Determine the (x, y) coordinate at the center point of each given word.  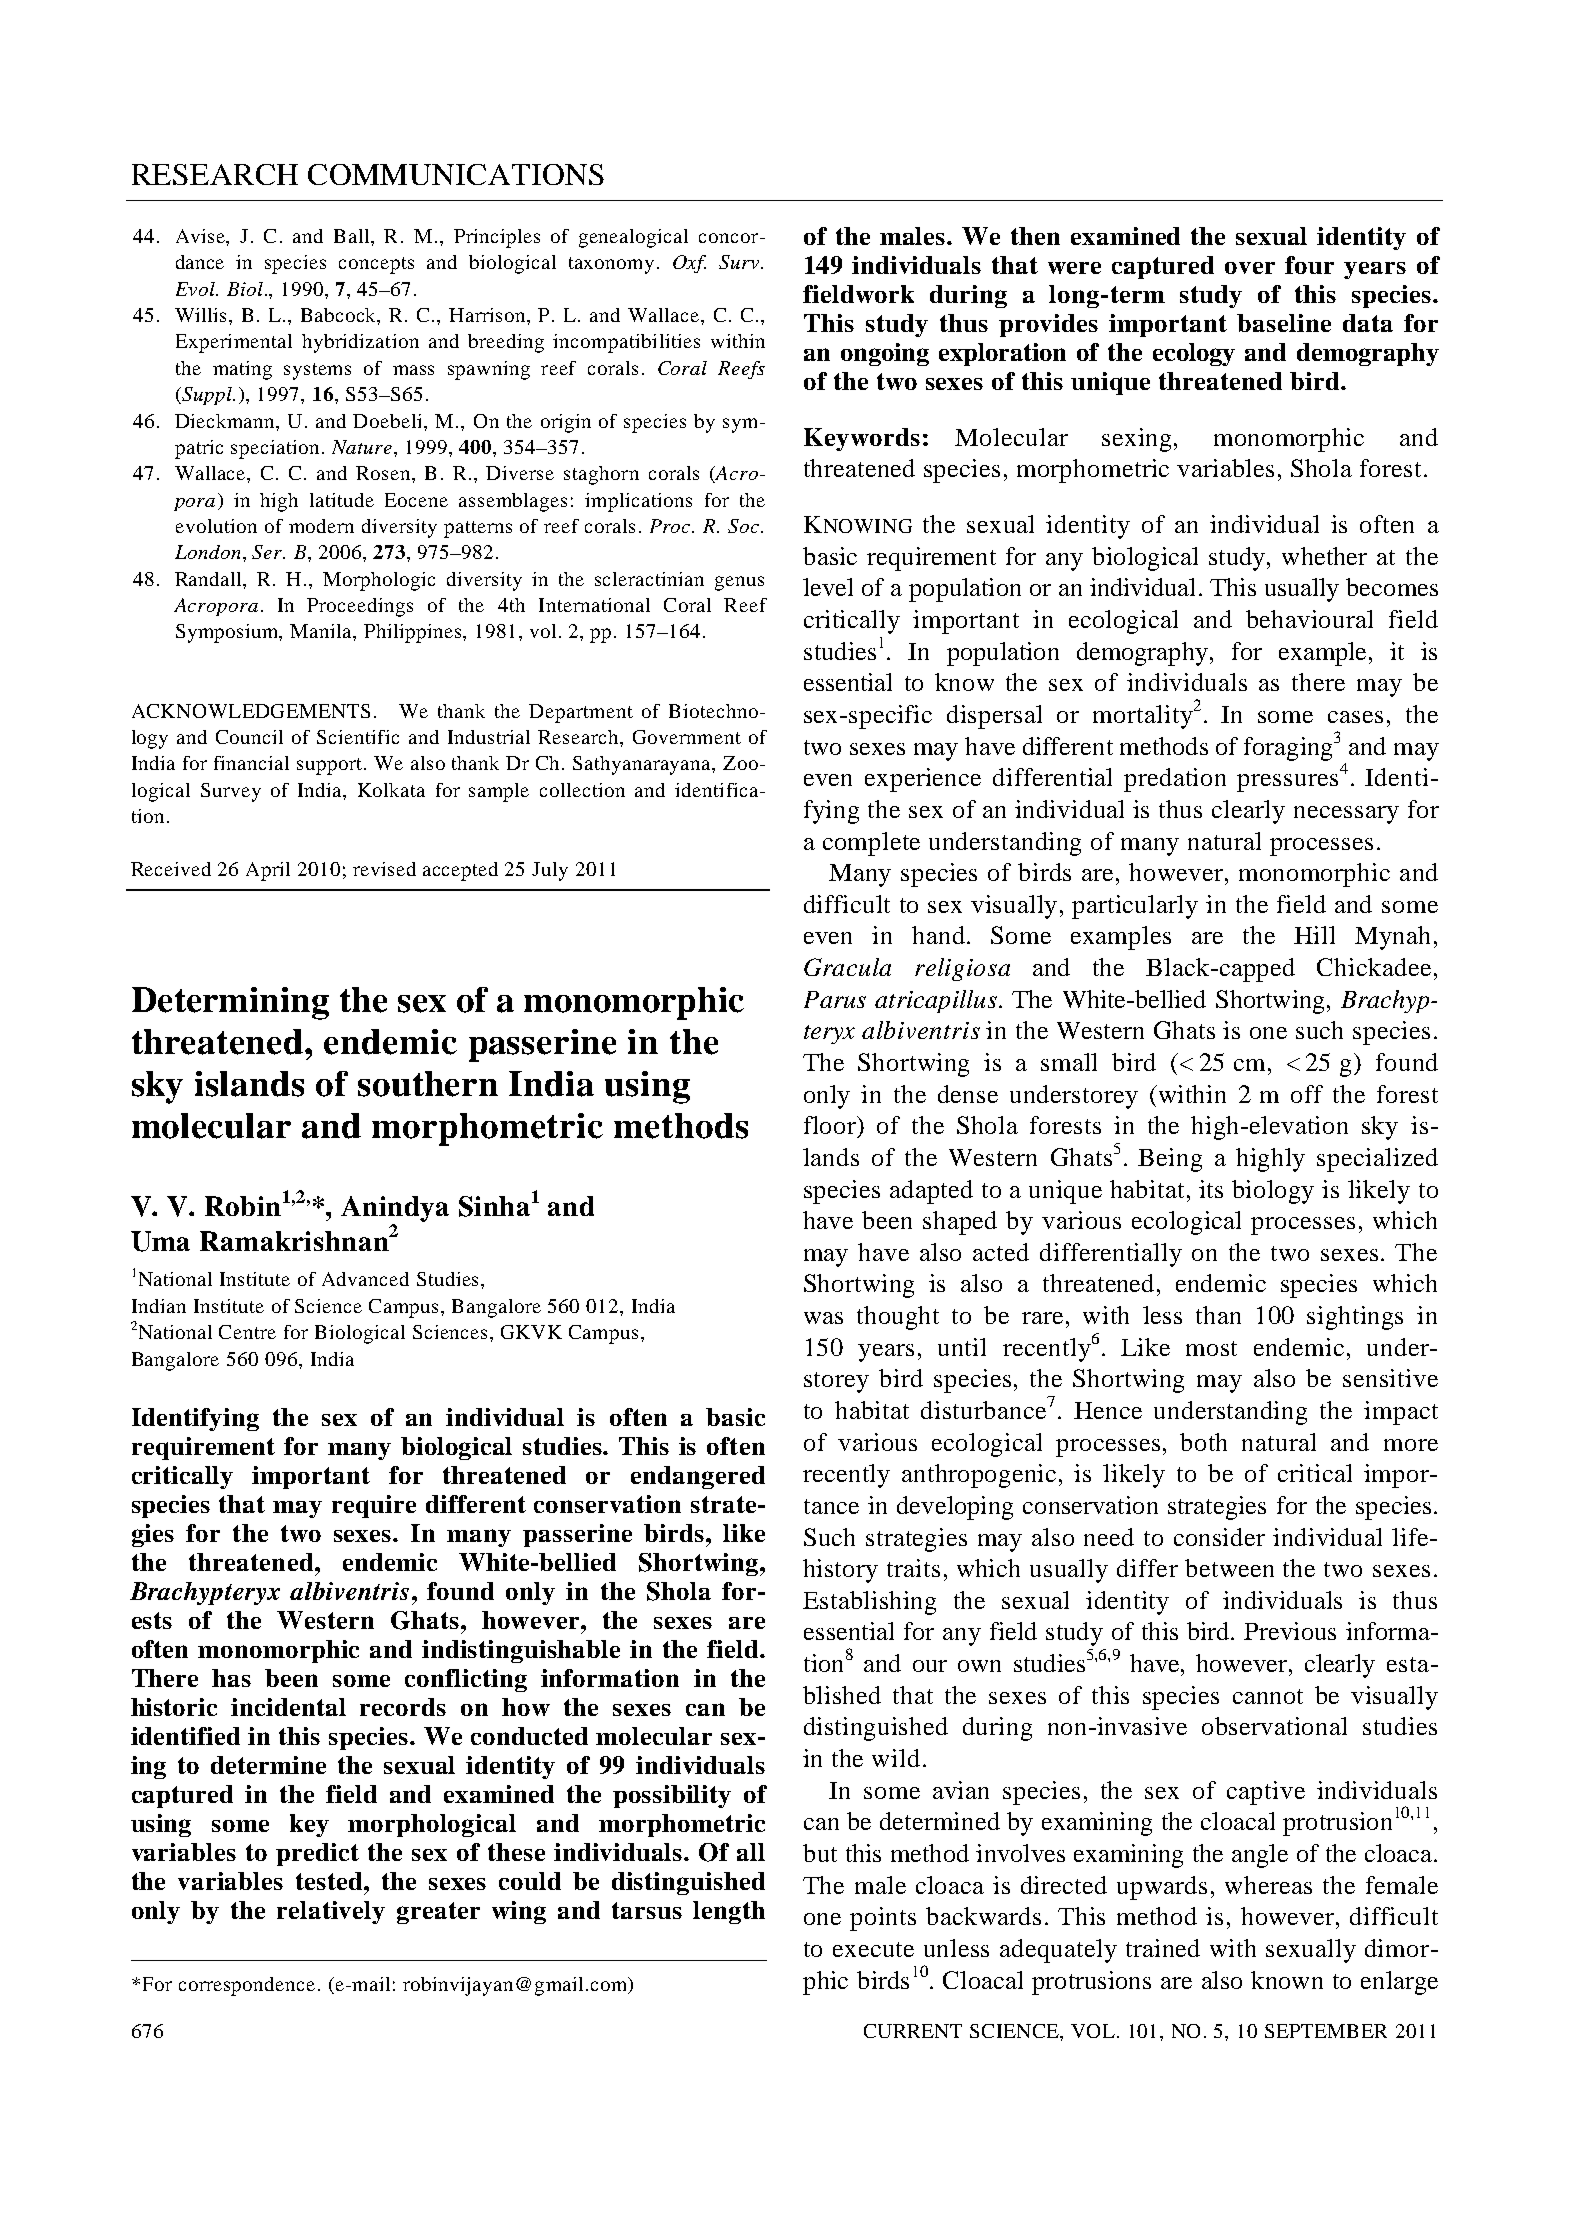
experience (923, 780)
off (1307, 1094)
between (1229, 1568)
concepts (376, 265)
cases (1355, 717)
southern (428, 1084)
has (231, 1678)
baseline (1284, 323)
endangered (698, 1477)
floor (831, 1126)
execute (873, 1949)
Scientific (358, 737)
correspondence (247, 1986)
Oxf (689, 264)
